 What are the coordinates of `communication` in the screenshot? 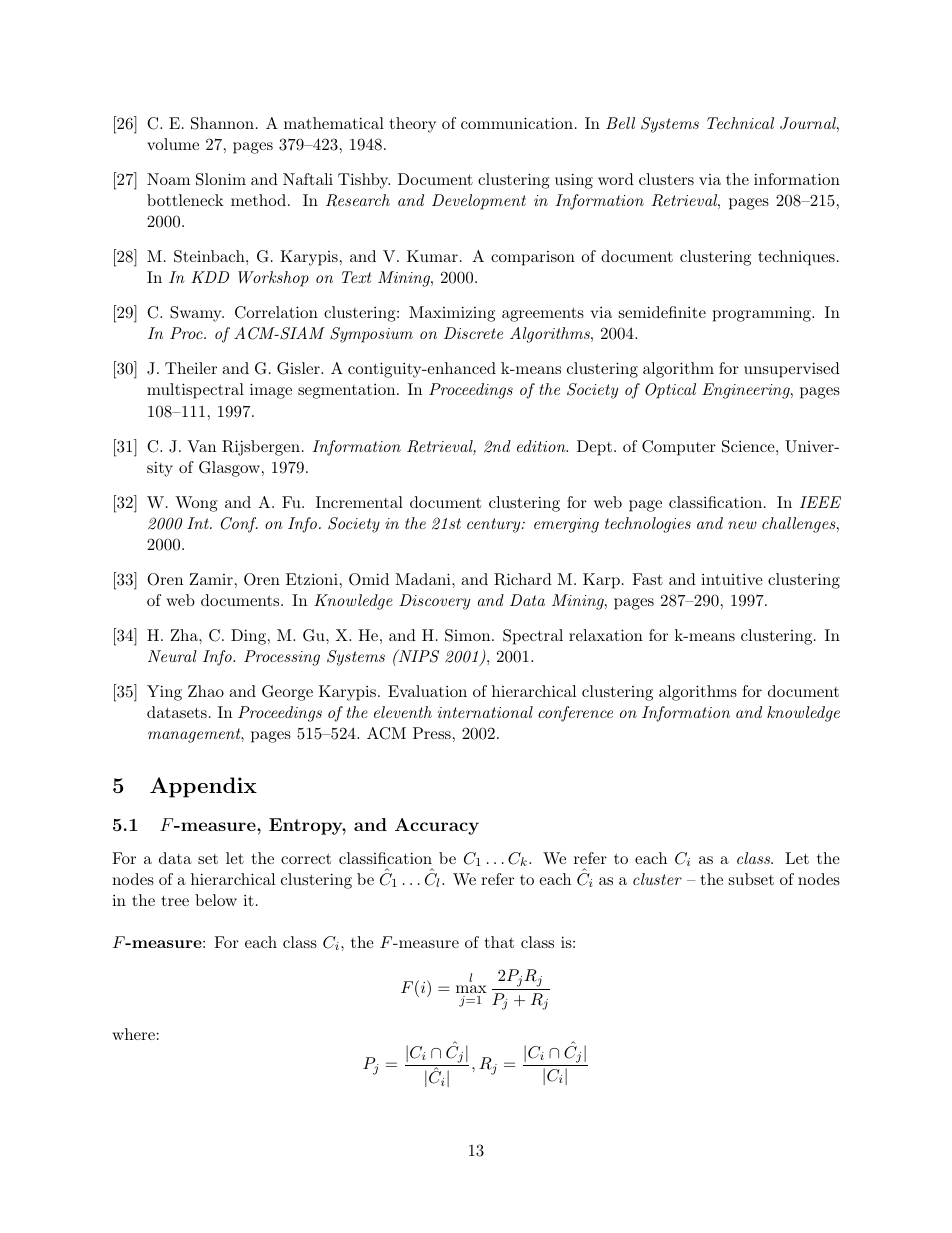 It's located at (517, 123).
